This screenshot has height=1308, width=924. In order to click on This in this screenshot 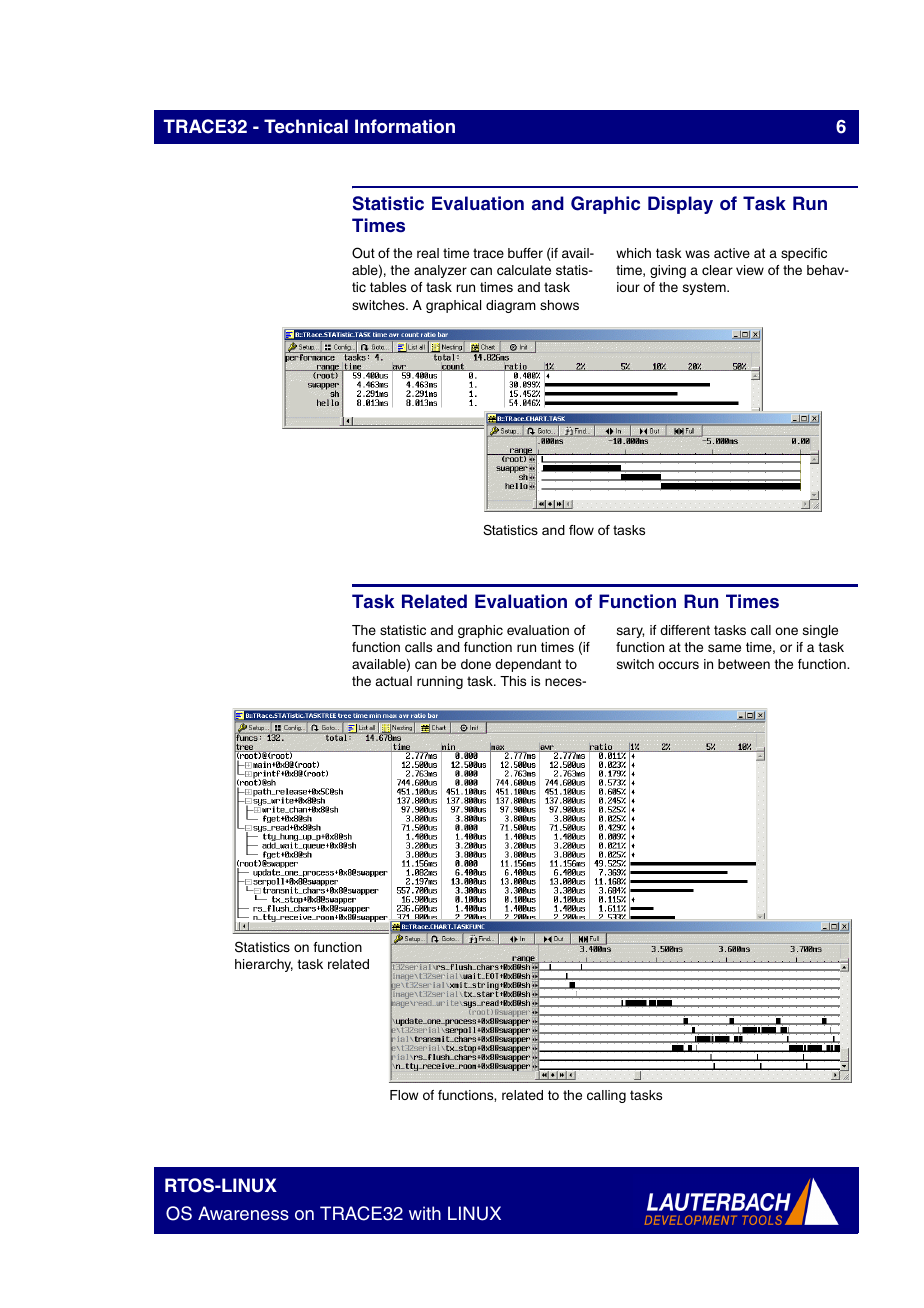, I will do `click(513, 681)`.
